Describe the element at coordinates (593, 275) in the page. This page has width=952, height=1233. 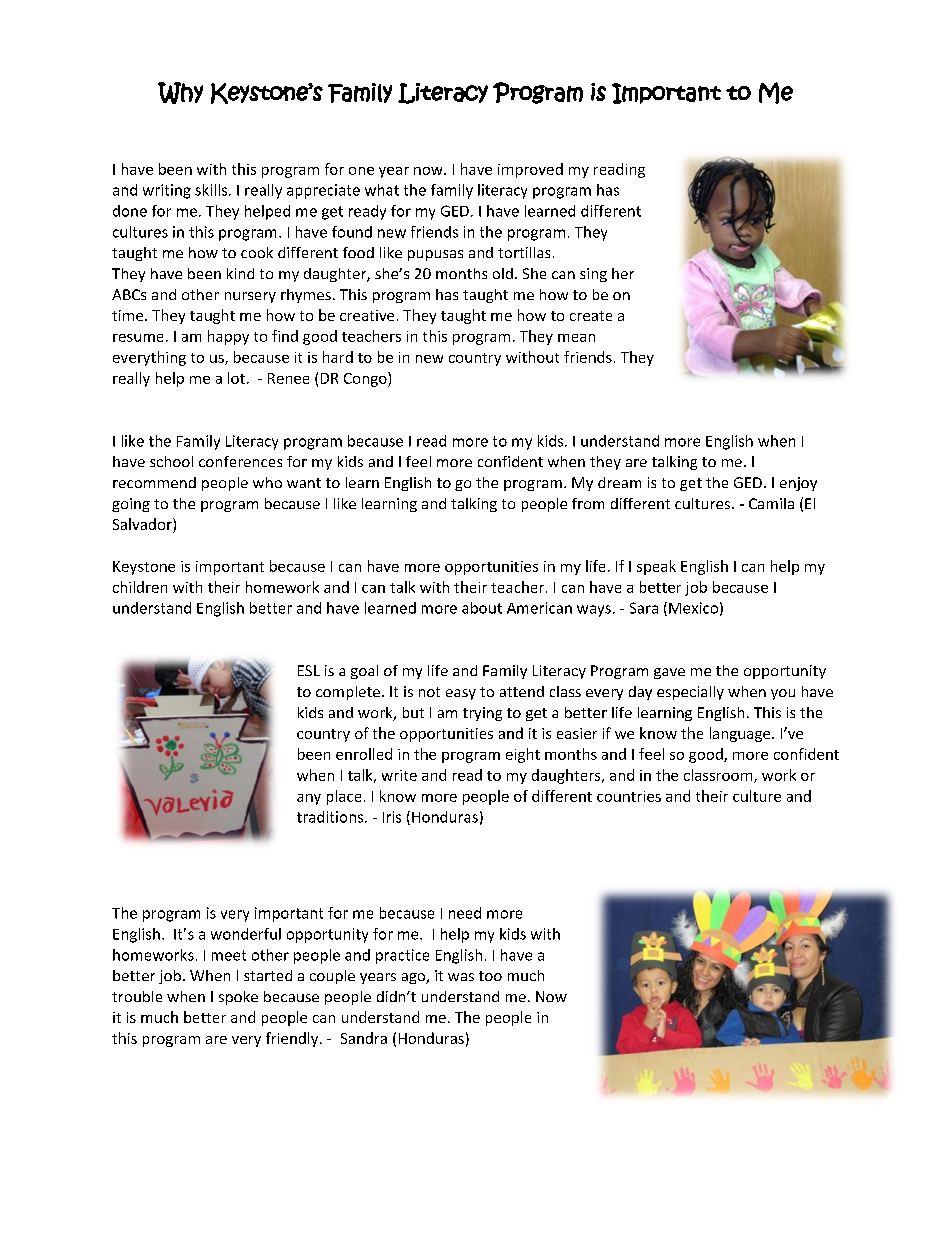
I see `sing` at that location.
